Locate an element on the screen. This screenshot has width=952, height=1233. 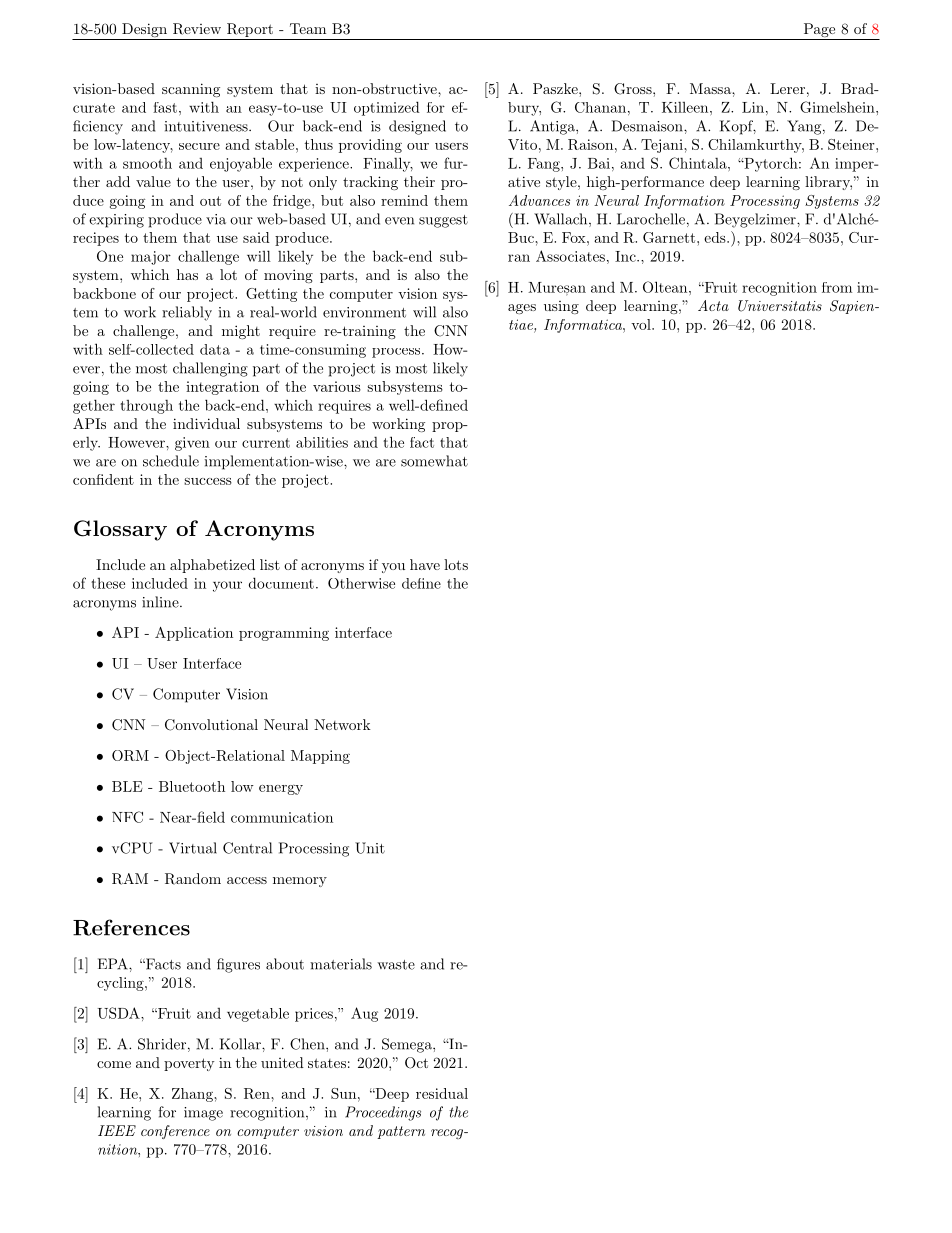
optimized is located at coordinates (387, 108).
